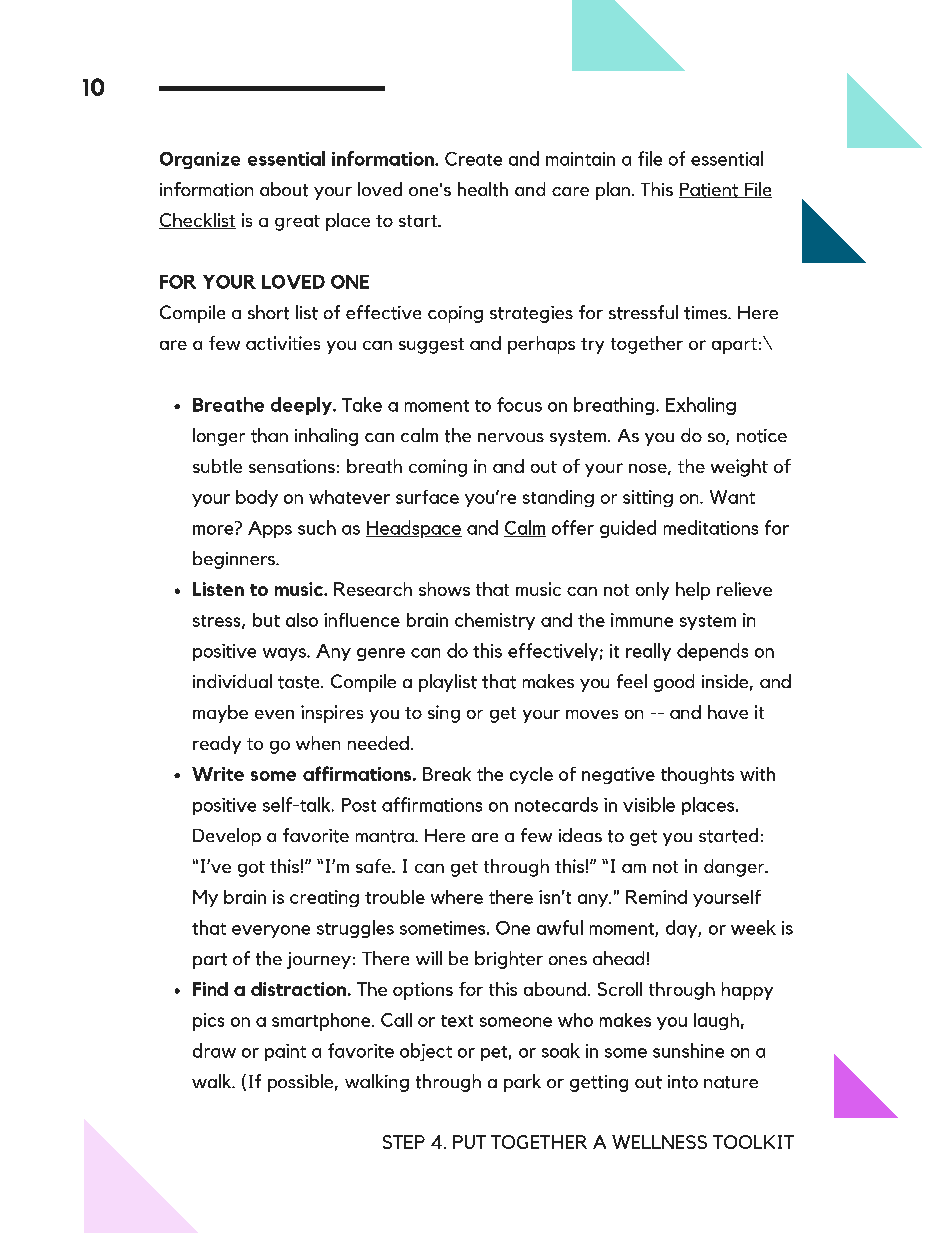 Image resolution: width=952 pixels, height=1233 pixels. What do you see at coordinates (227, 837) in the page?
I see `Develop` at bounding box center [227, 837].
